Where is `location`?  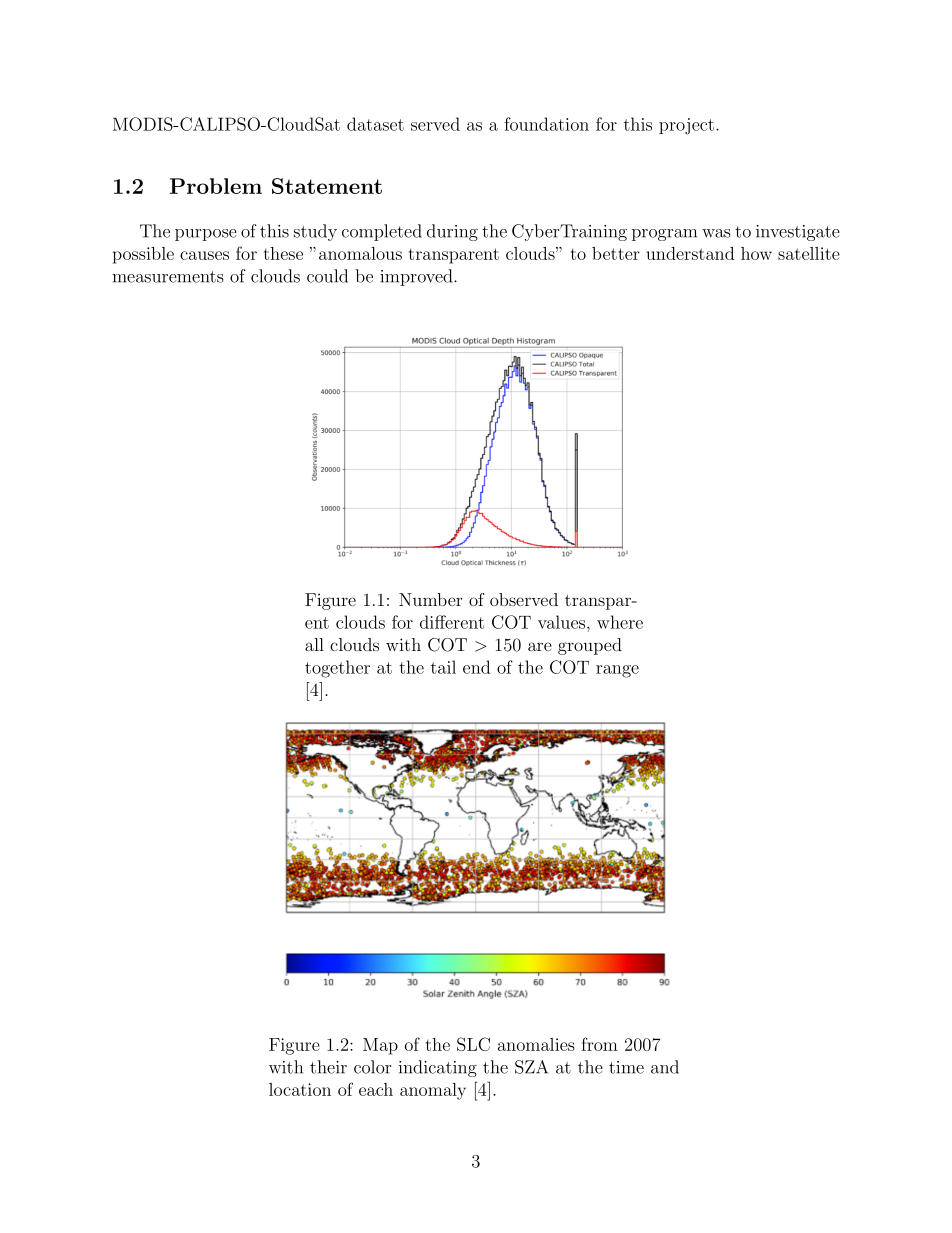 location is located at coordinates (300, 1089).
